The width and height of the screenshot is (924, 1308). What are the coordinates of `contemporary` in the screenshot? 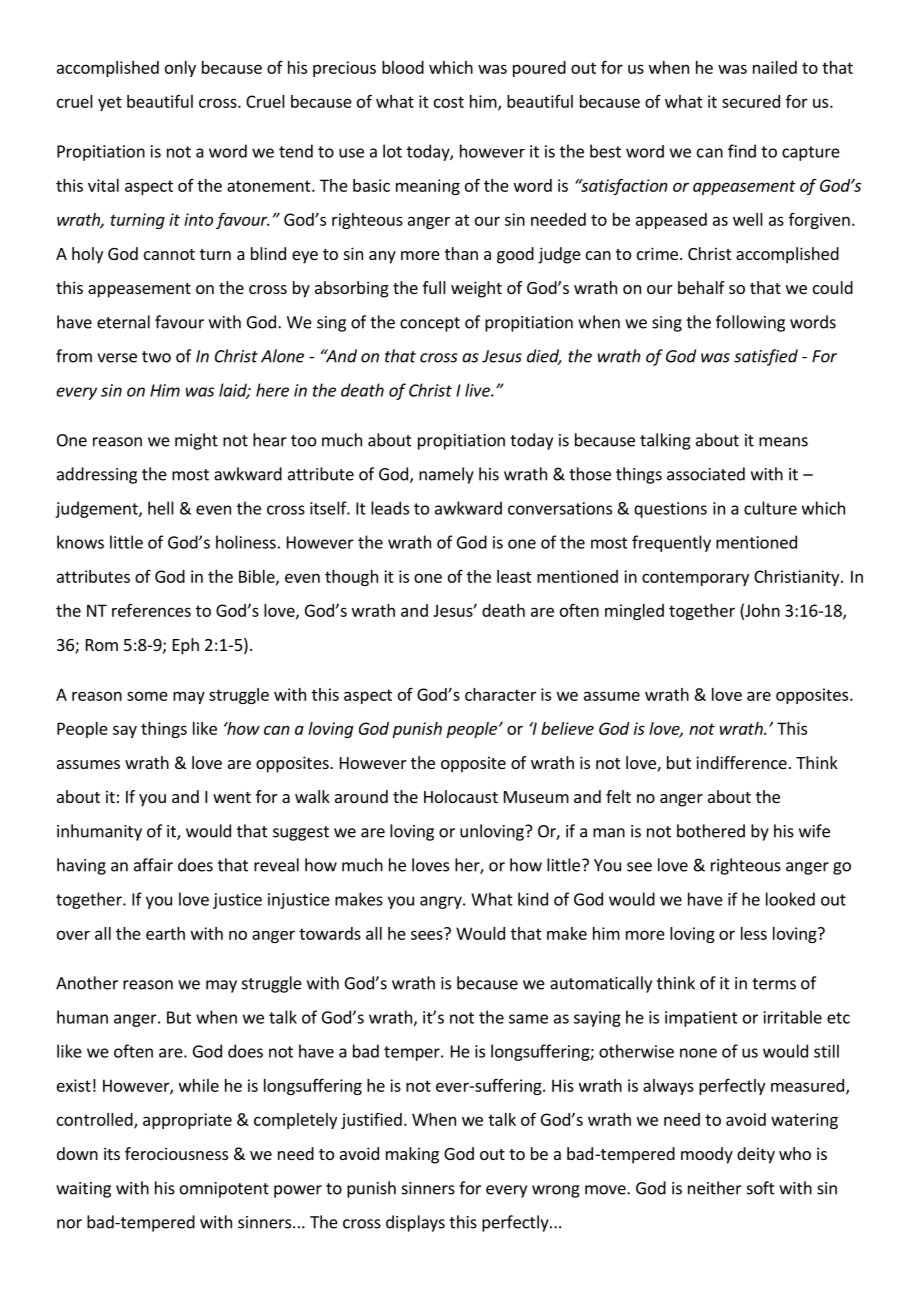 It's located at (695, 578).
